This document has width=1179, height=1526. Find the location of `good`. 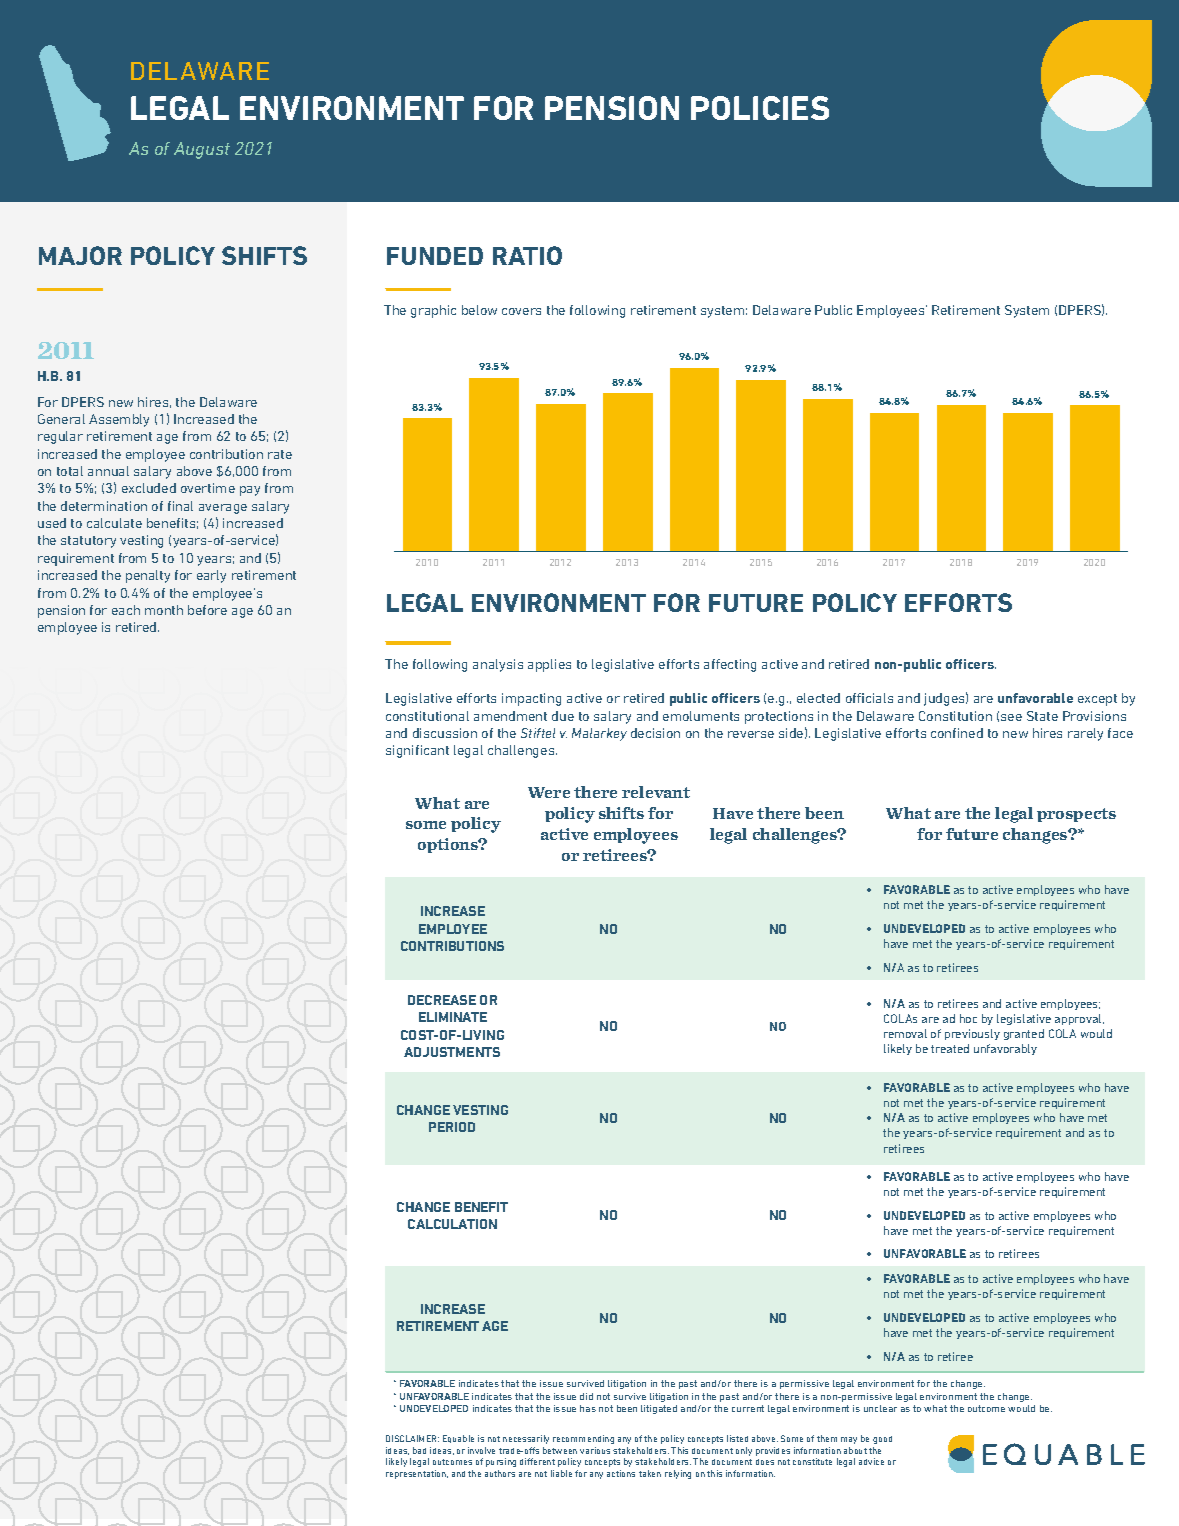

good is located at coordinates (882, 1440).
